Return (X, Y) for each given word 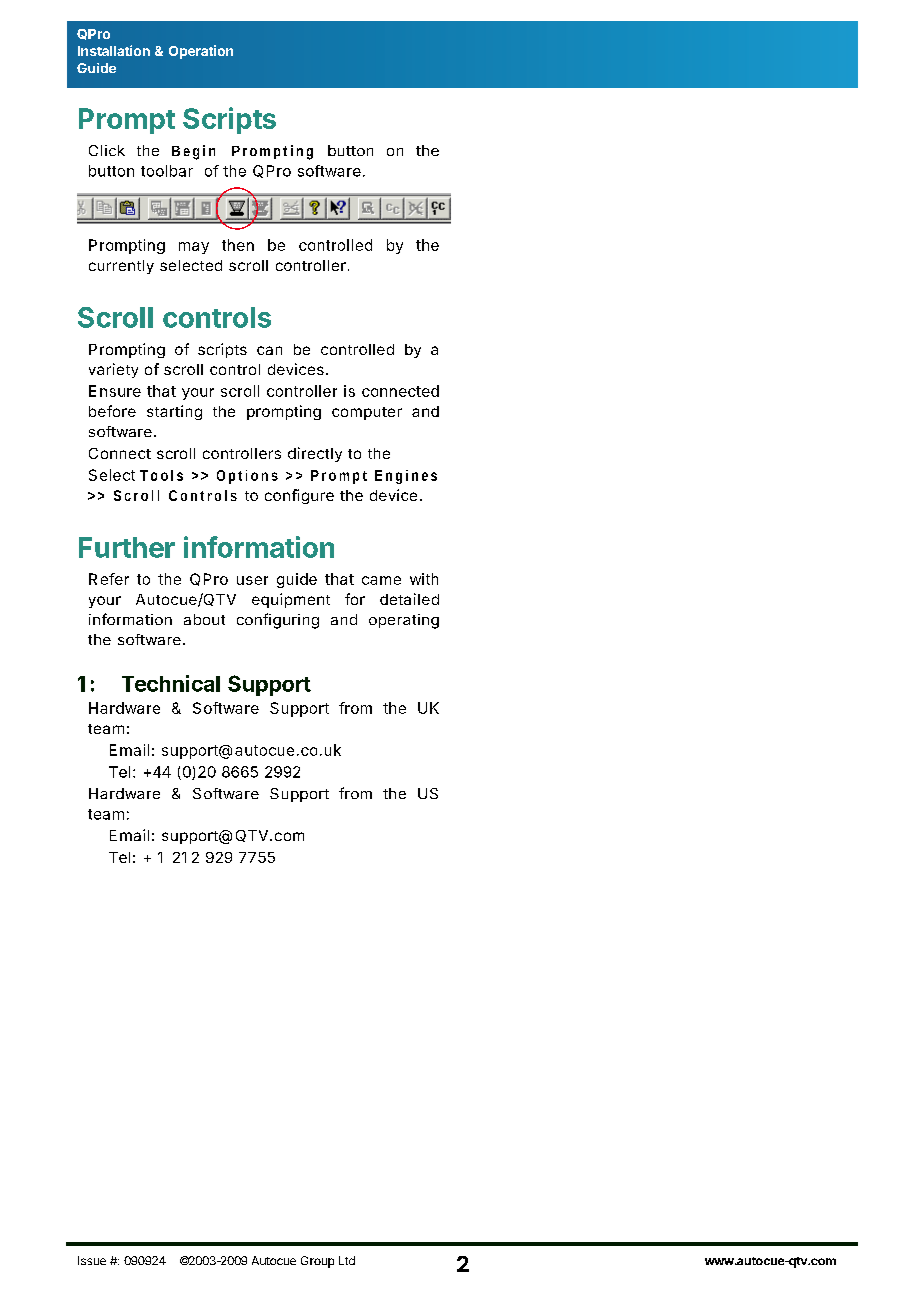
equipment (291, 600)
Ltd (347, 1260)
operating (404, 621)
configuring (278, 621)
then (238, 245)
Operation (201, 52)
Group (317, 1262)
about (204, 619)
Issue (92, 1260)
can (269, 350)
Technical (171, 683)
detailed (409, 599)
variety (113, 370)
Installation (114, 50)
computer (367, 413)
